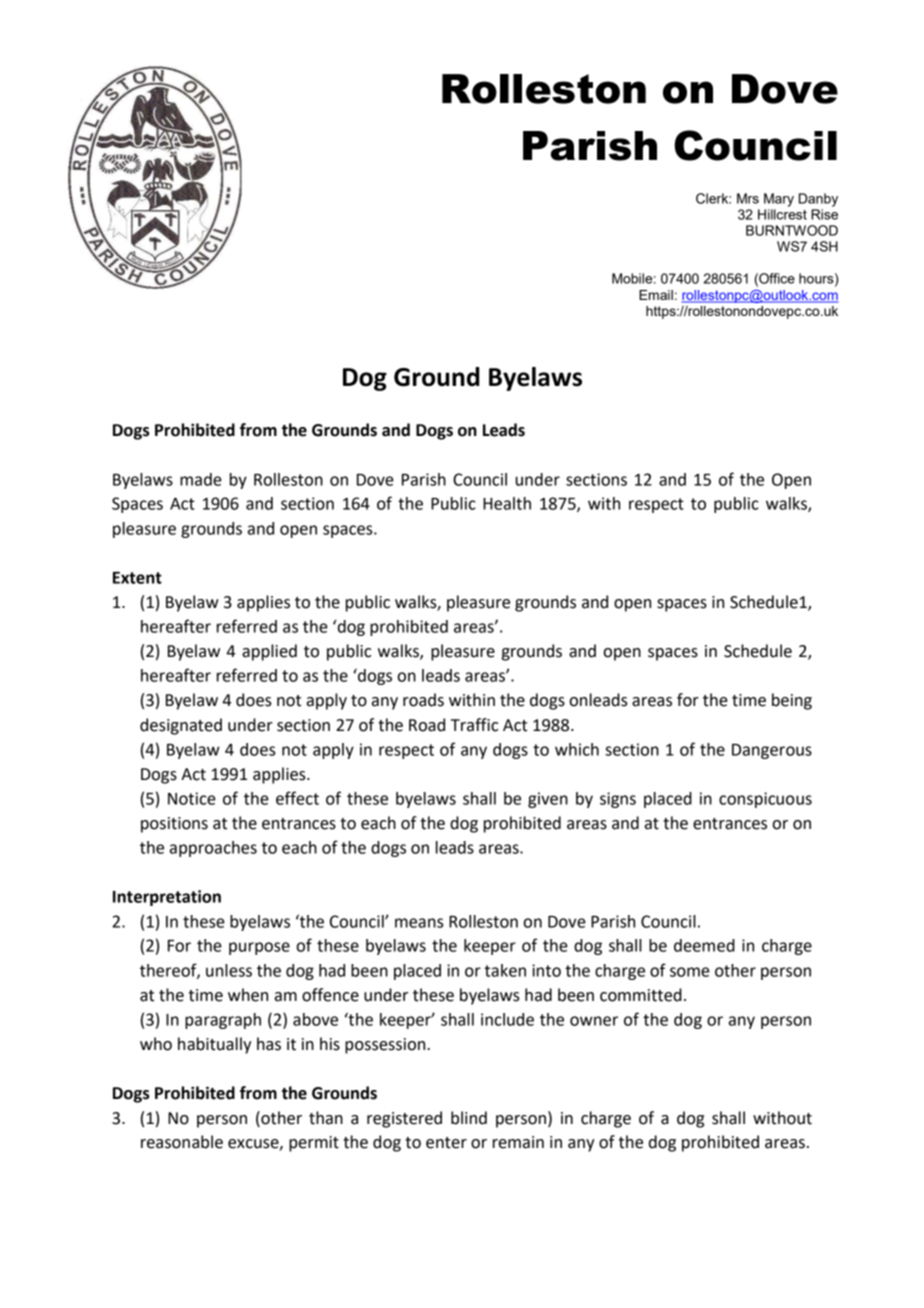 This screenshot has height=1308, width=924. Describe the element at coordinates (182, 1142) in the screenshot. I see `reasonable` at that location.
